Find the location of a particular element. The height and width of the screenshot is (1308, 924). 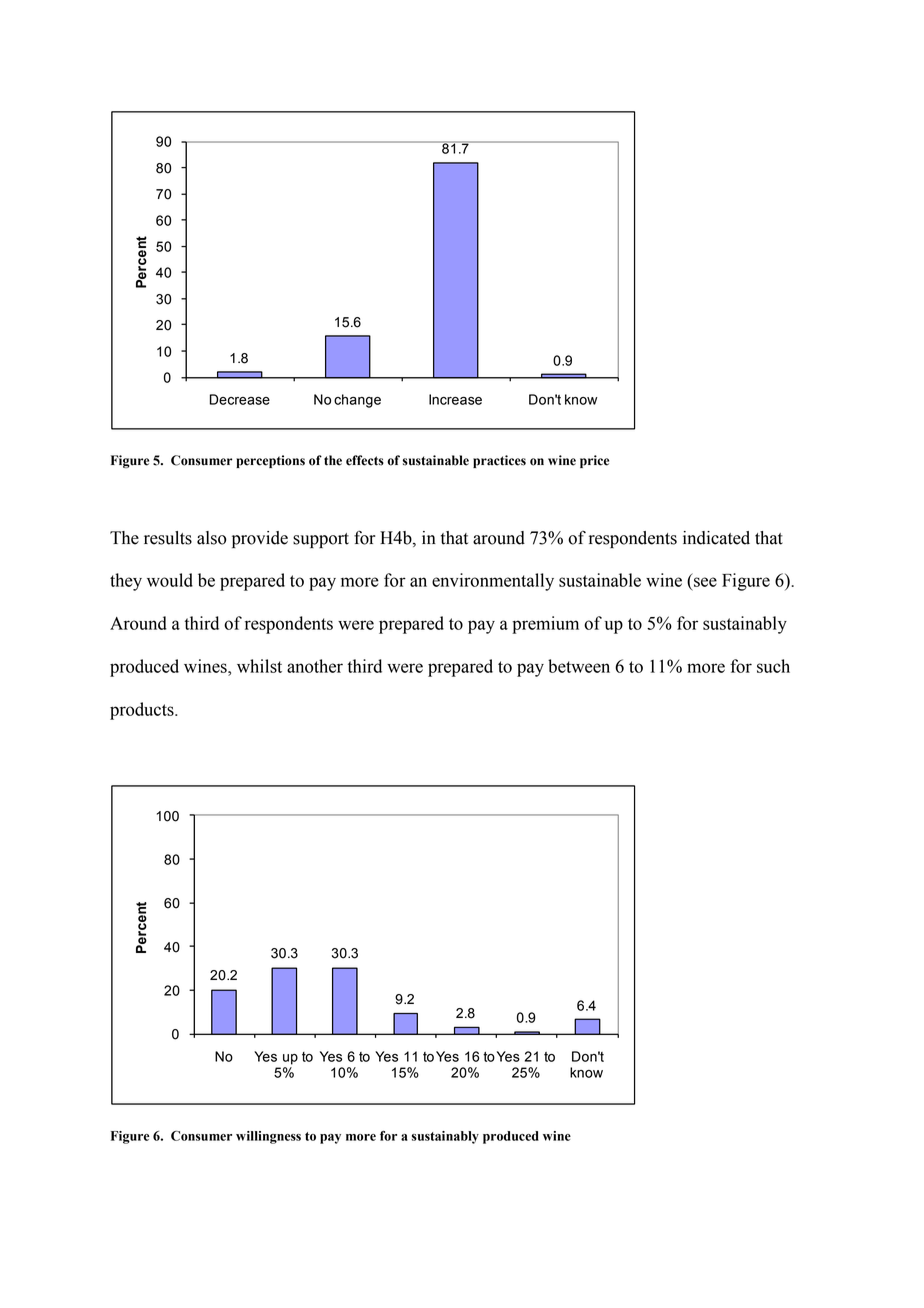

such is located at coordinates (773, 666).
